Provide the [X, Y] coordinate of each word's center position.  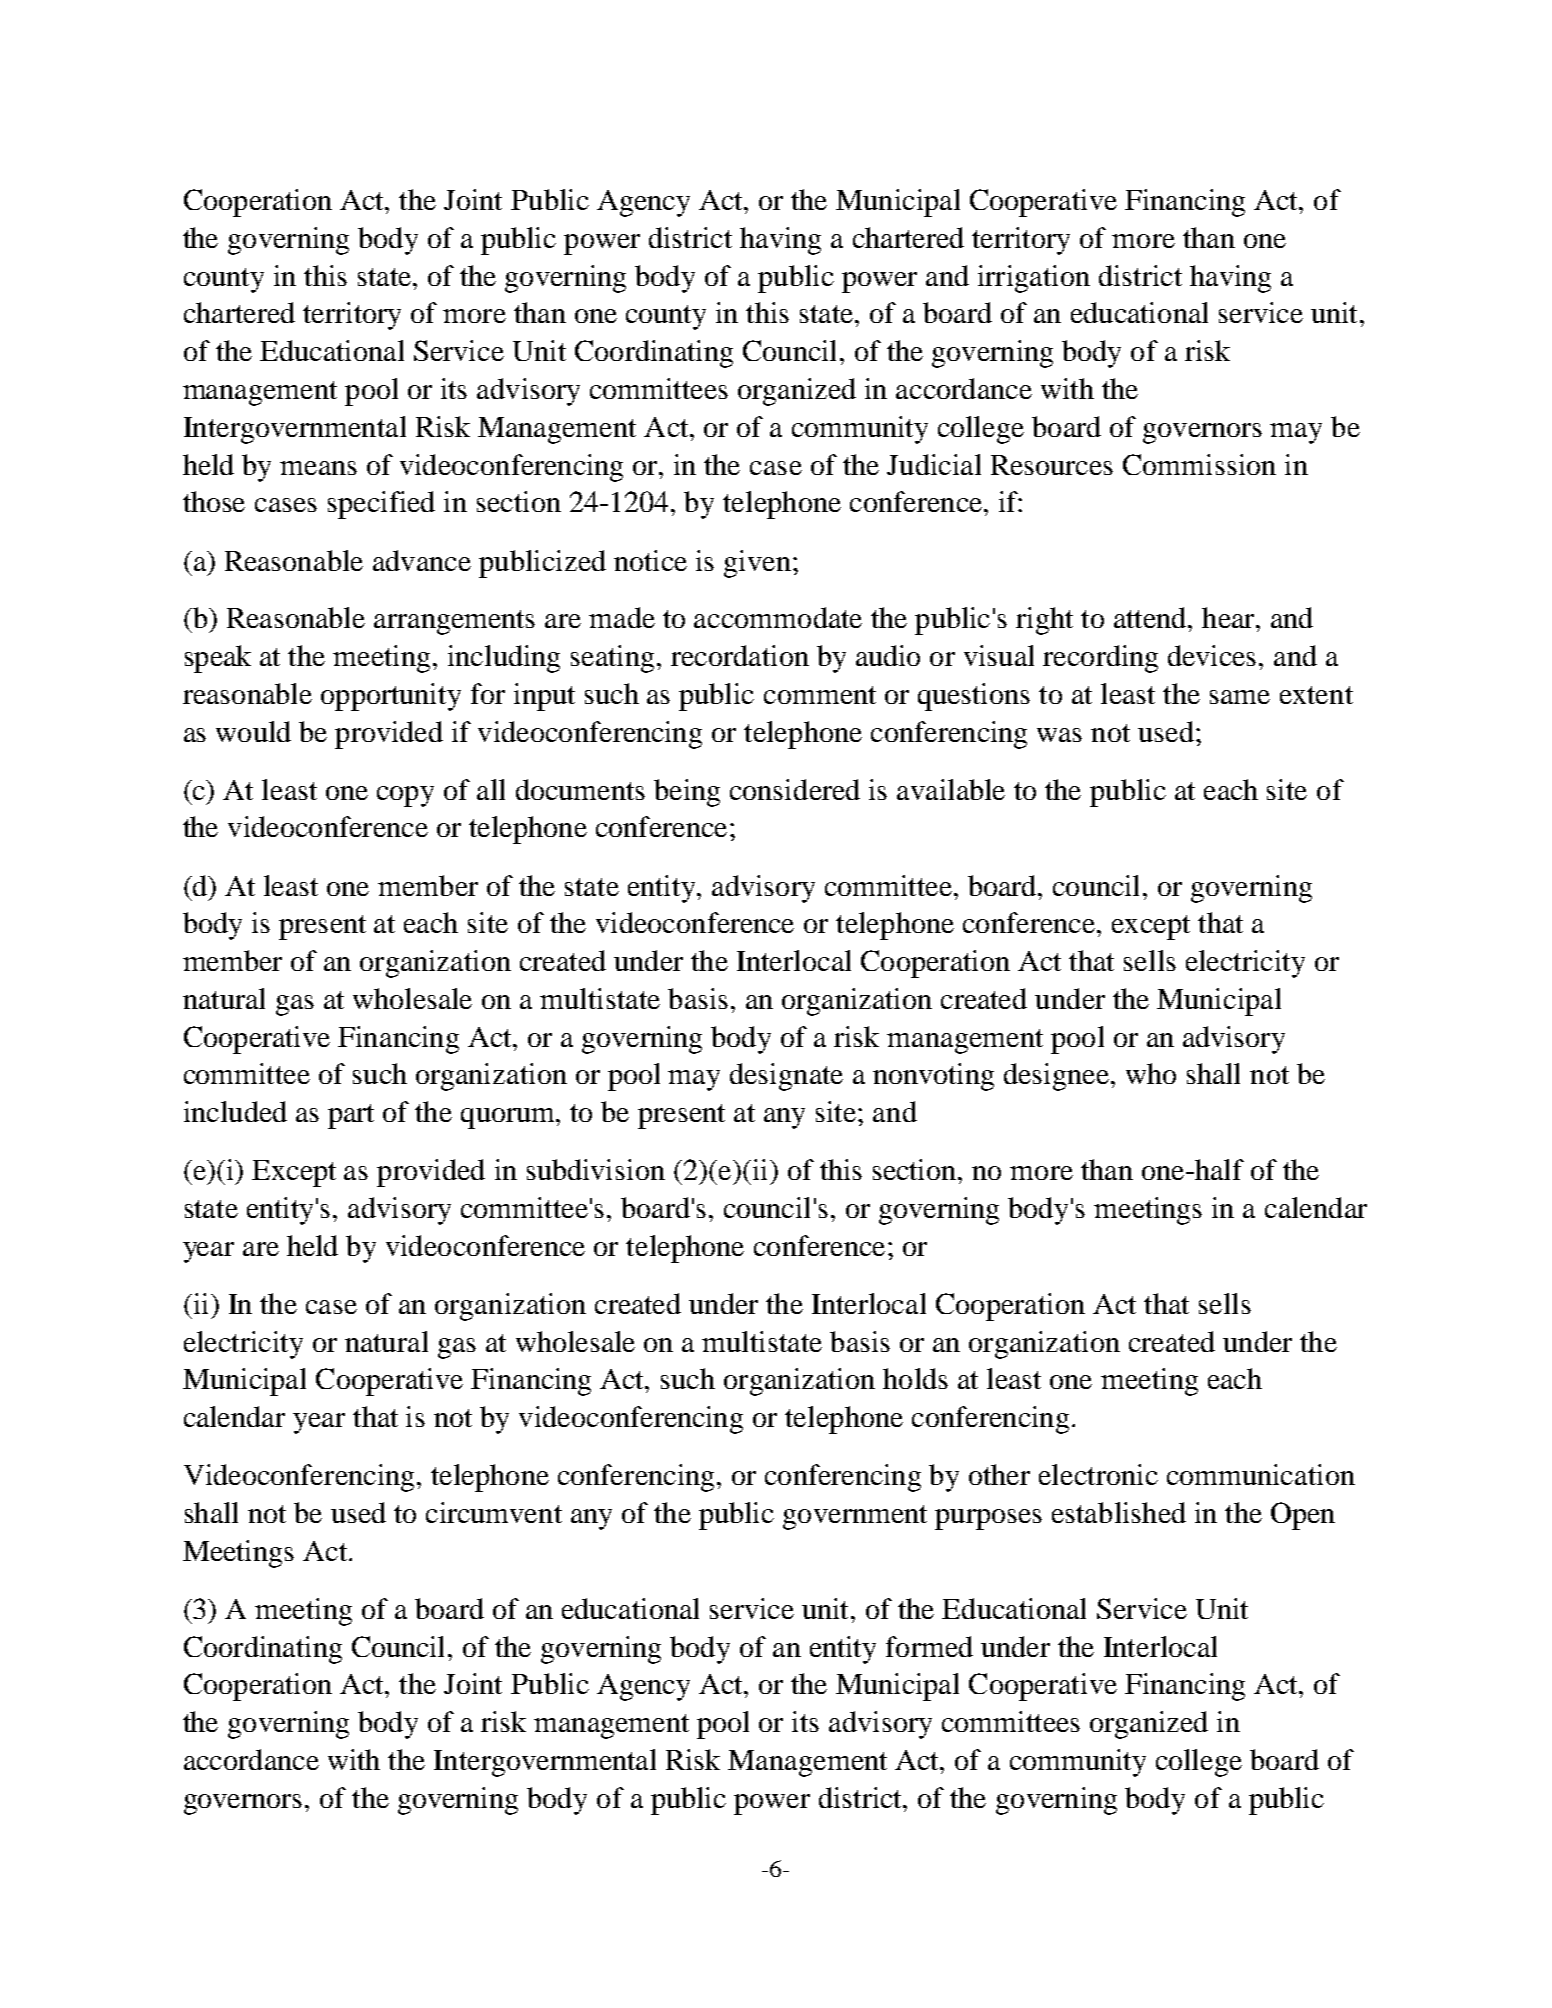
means [318, 468]
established [1119, 1512]
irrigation [1034, 279]
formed [929, 1646]
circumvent [494, 1512]
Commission [1199, 464]
